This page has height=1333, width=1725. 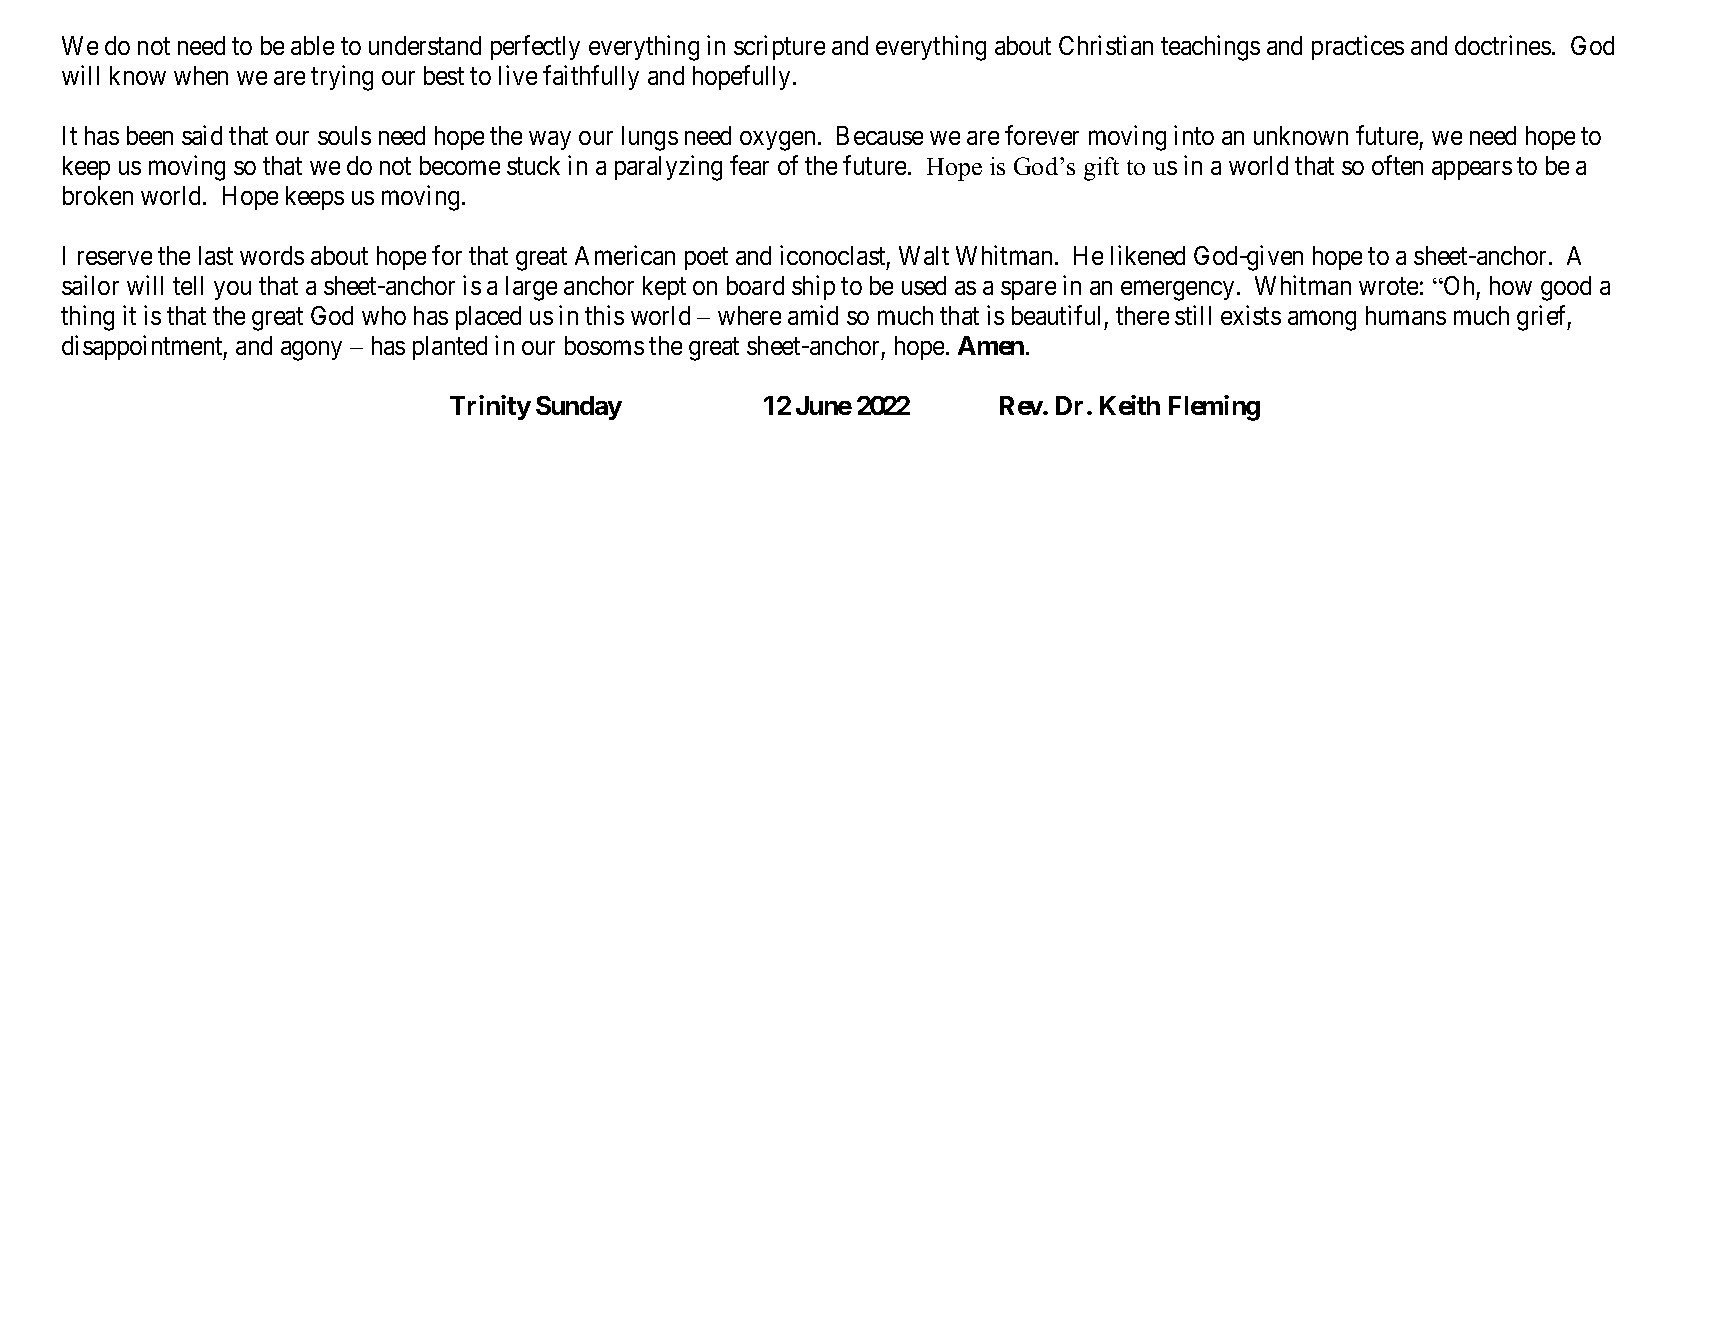 What do you see at coordinates (924, 255) in the page?
I see `Walt` at bounding box center [924, 255].
